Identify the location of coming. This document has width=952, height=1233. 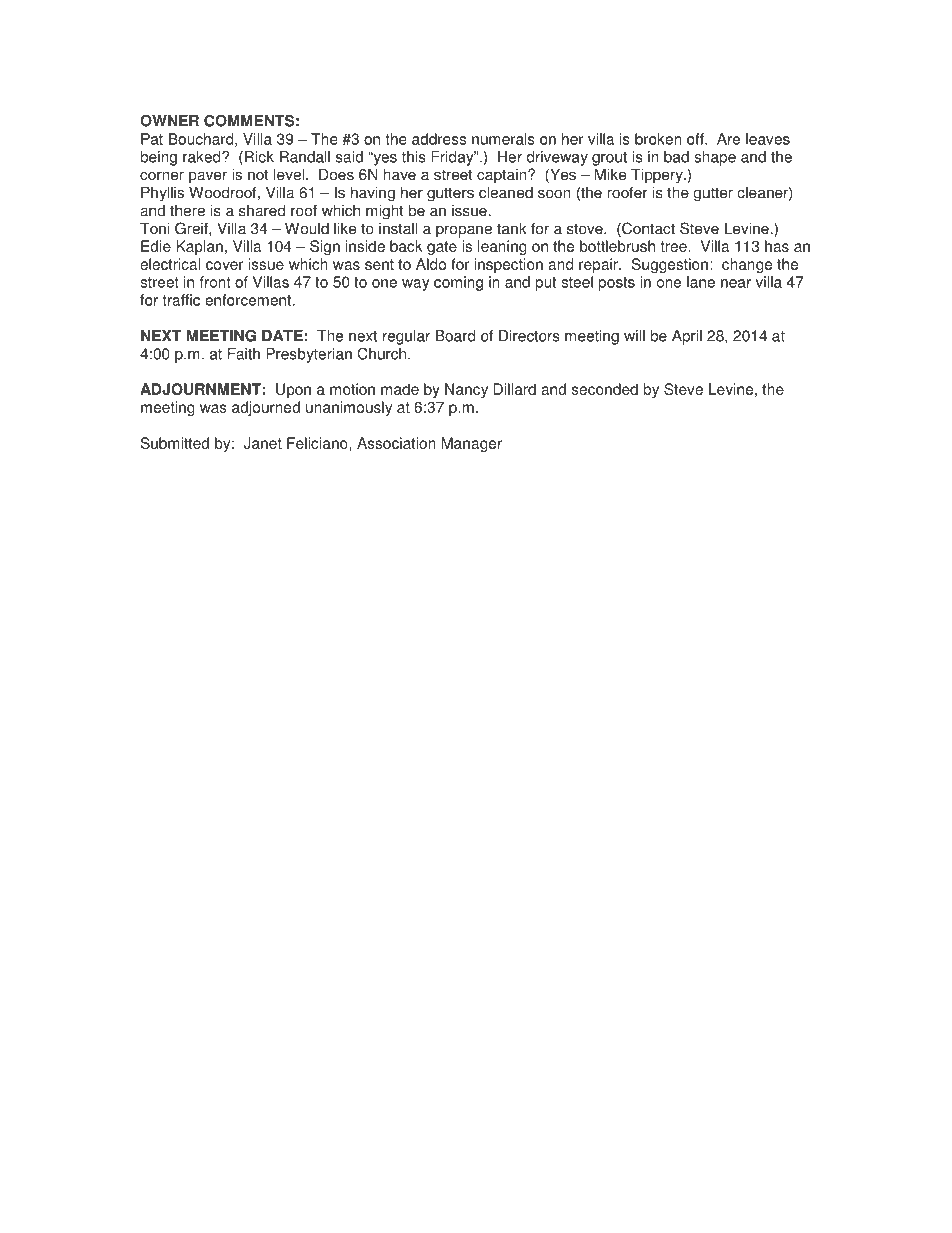
(458, 283).
